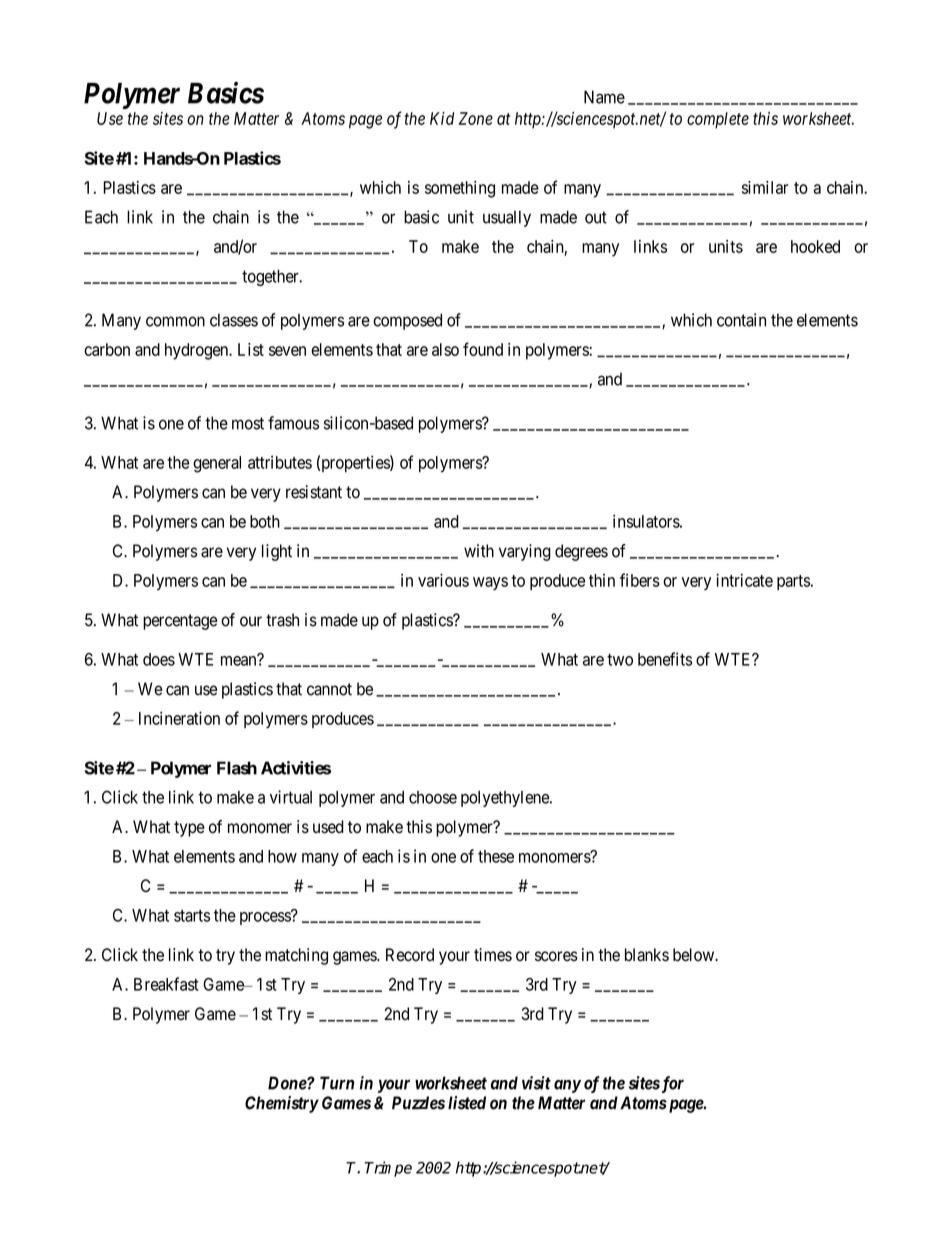 The width and height of the image is (952, 1233). I want to click on Zone, so click(476, 118).
